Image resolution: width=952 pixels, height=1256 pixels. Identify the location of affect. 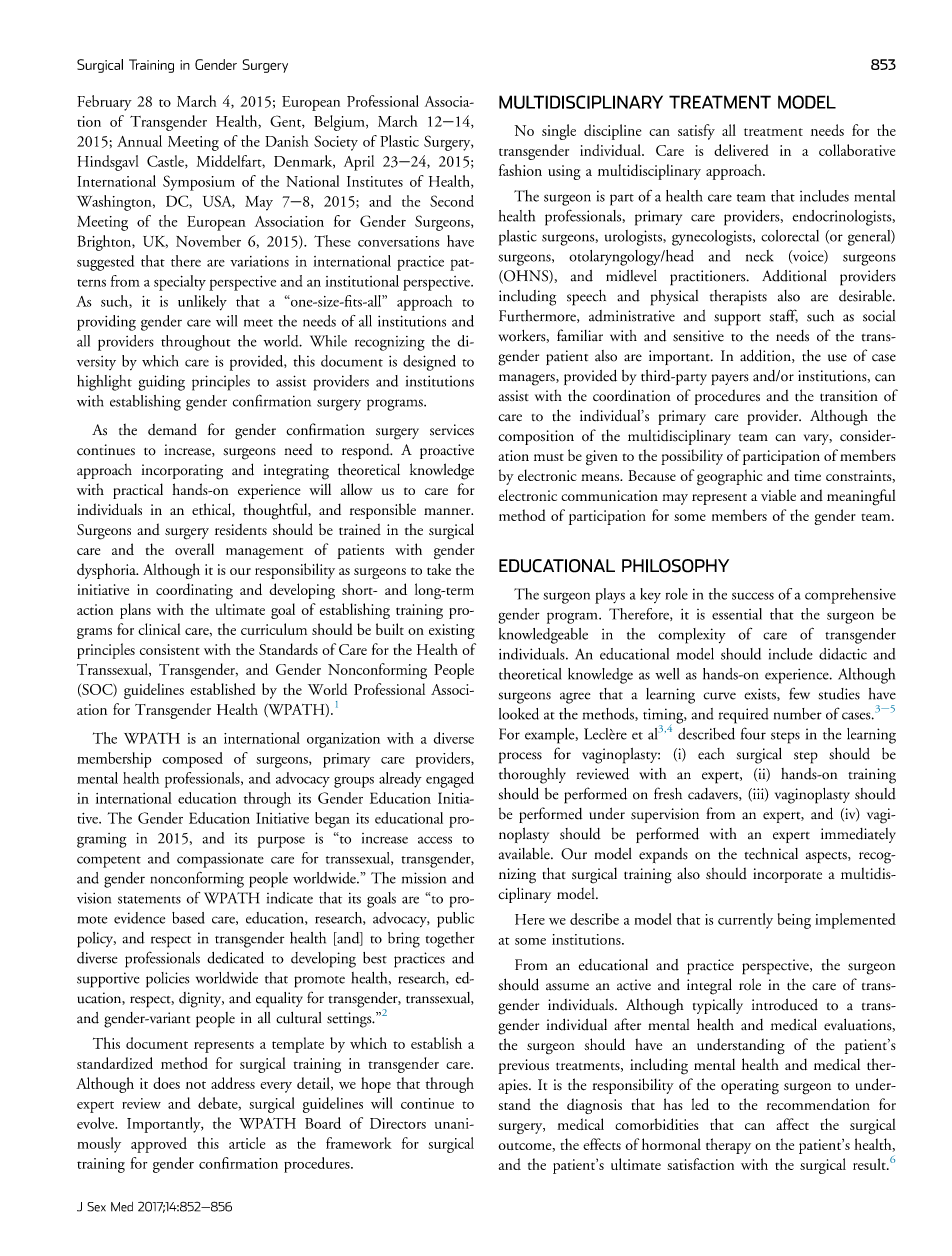
(792, 1124).
